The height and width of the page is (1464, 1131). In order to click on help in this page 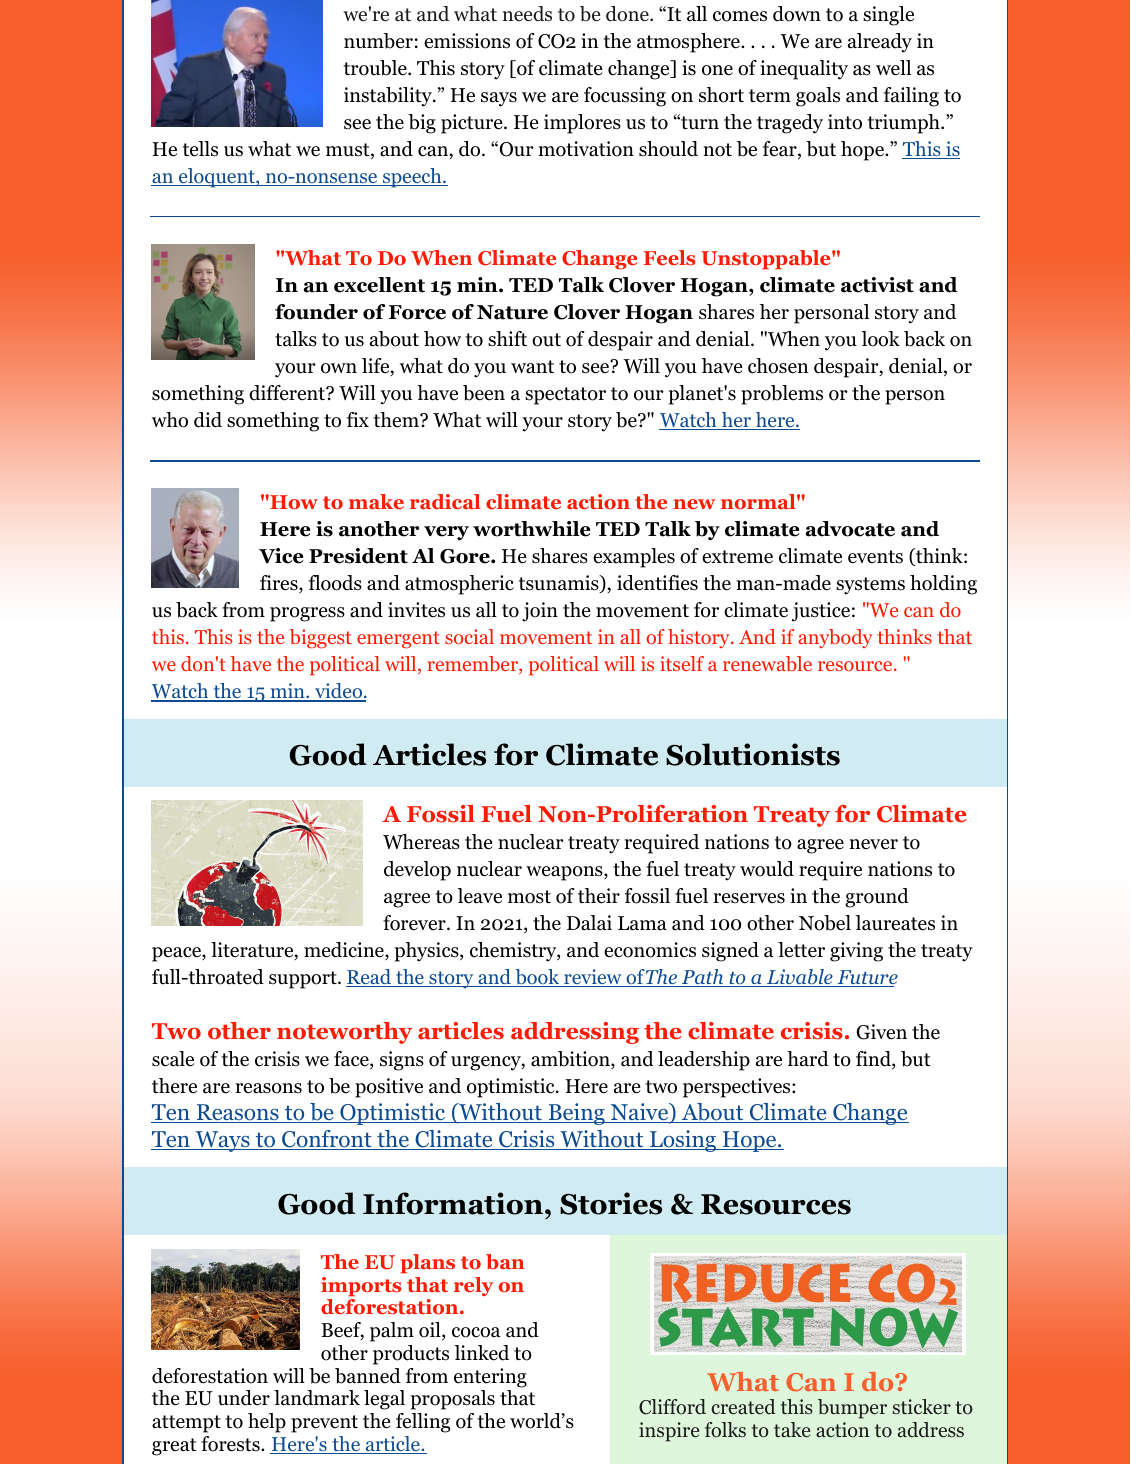, I will do `click(267, 1423)`.
